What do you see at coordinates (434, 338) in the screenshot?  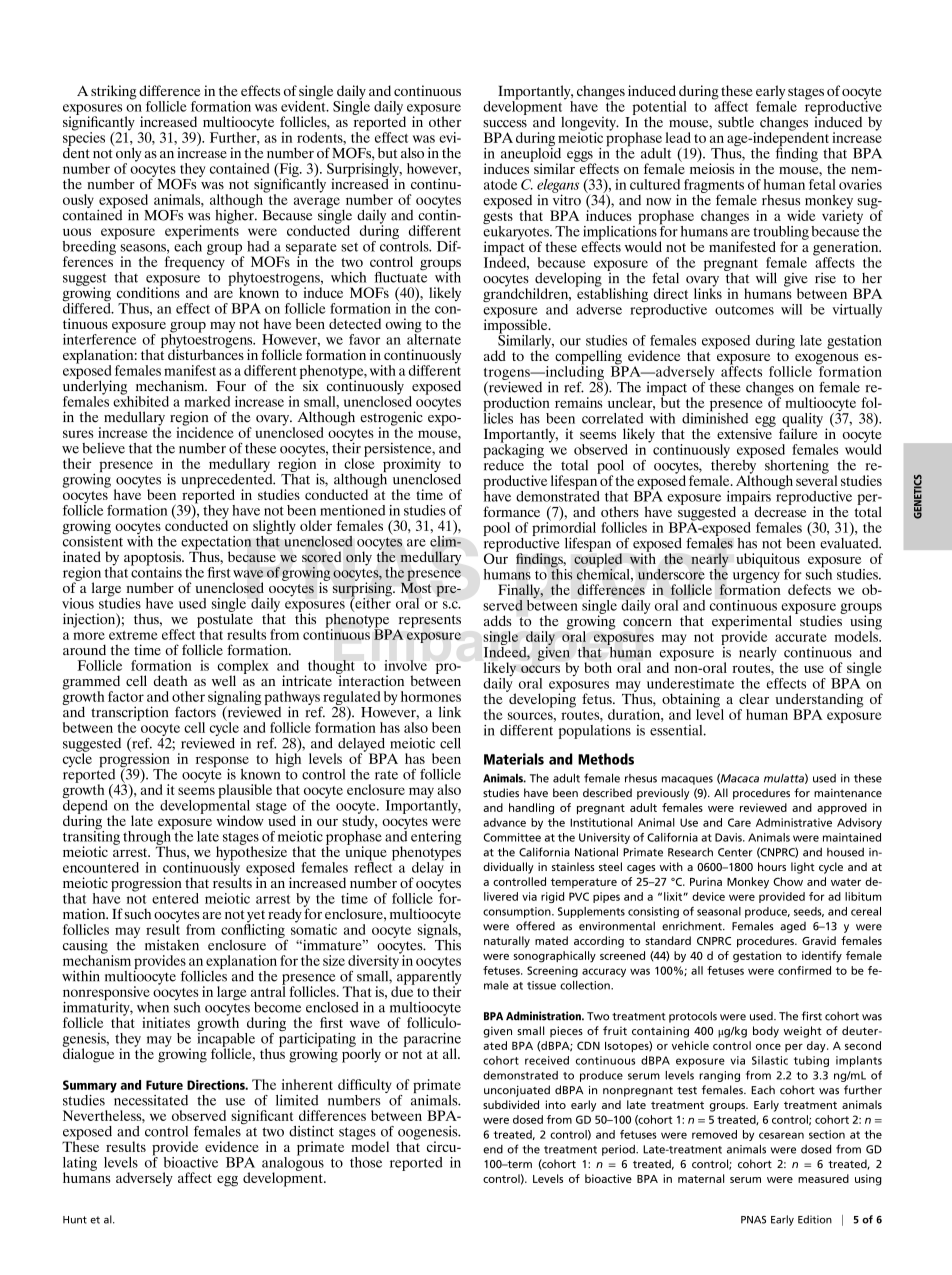 I see `alternate` at bounding box center [434, 338].
